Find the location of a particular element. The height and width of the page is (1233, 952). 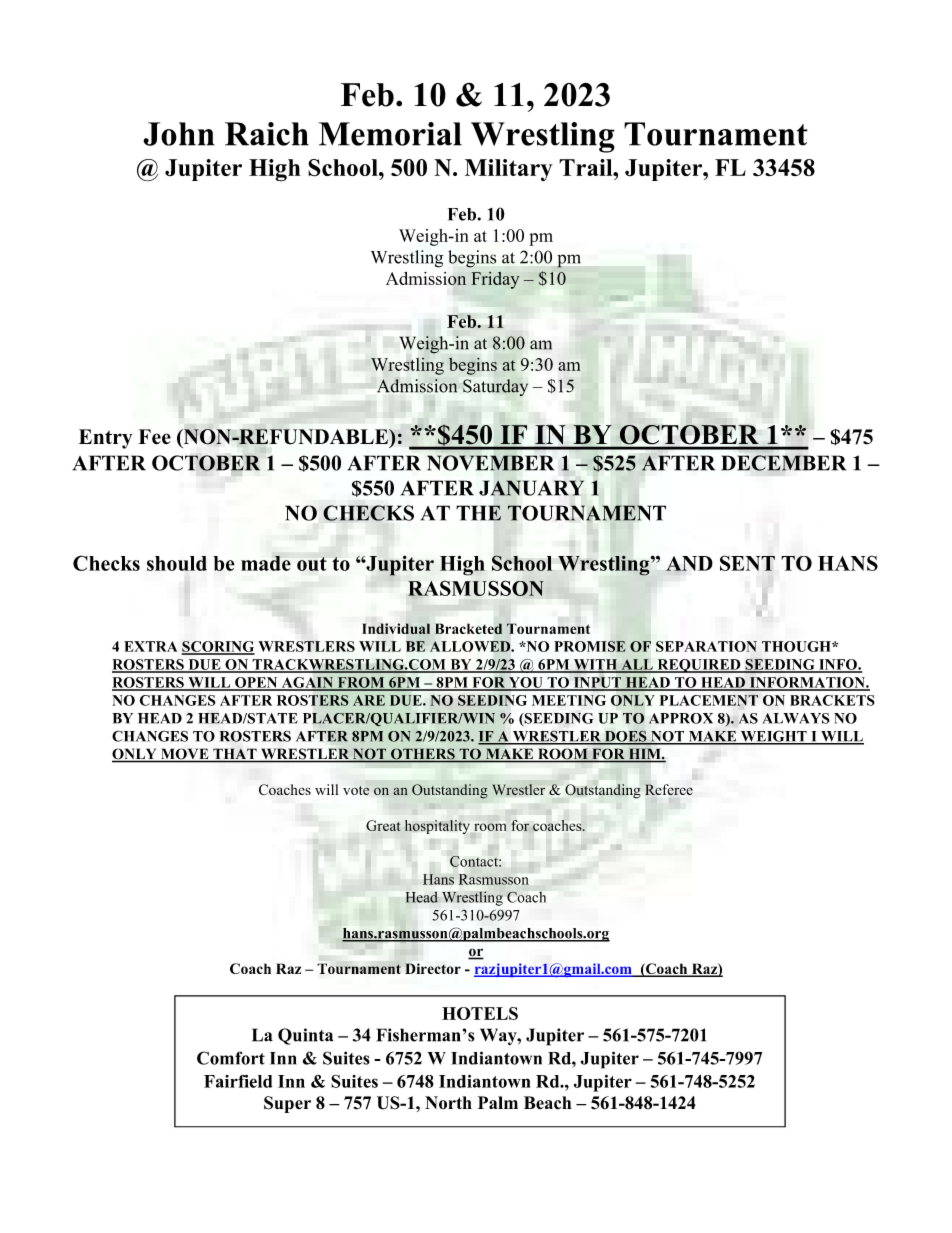

MOVE is located at coordinates (185, 755).
